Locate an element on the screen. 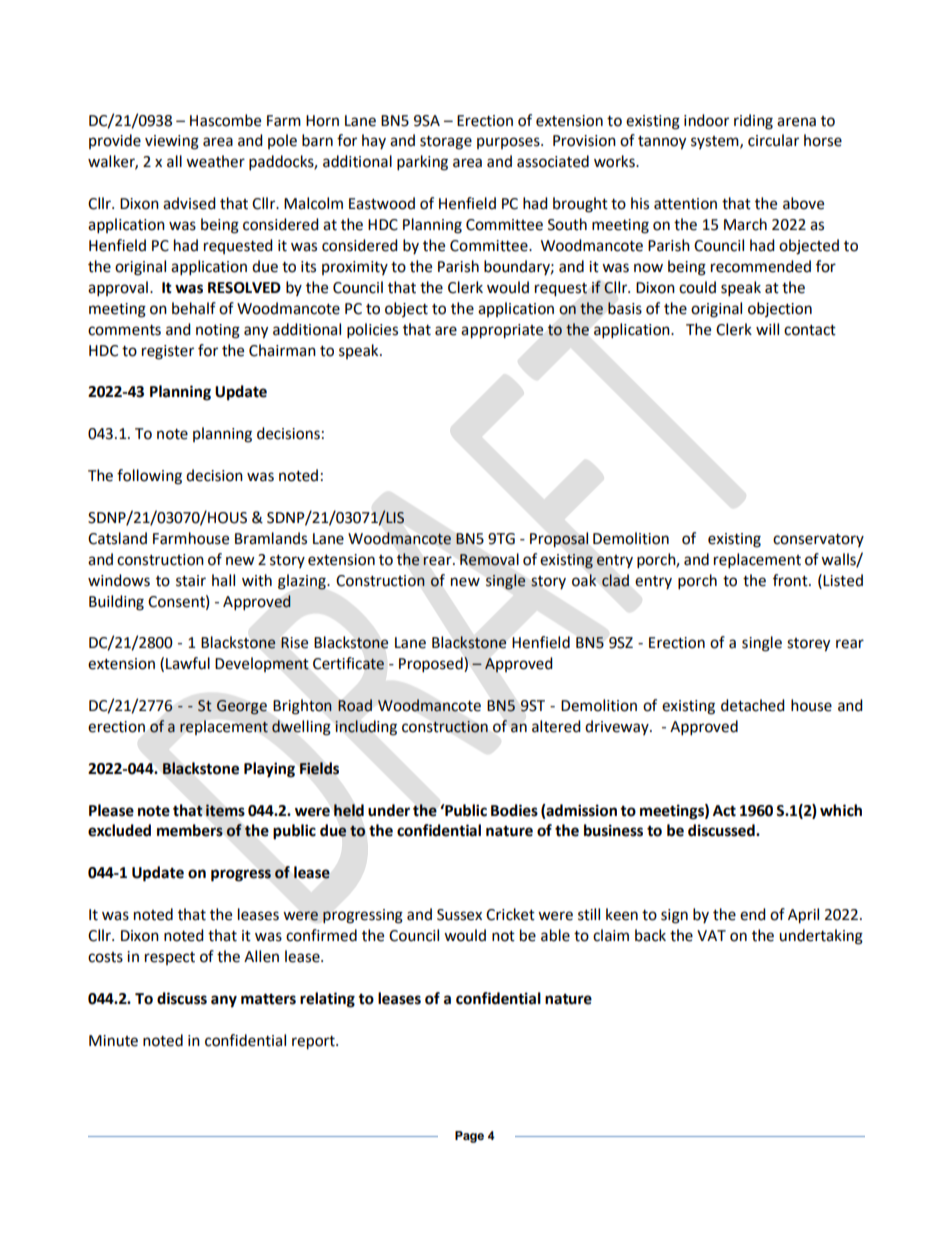 This screenshot has width=952, height=1233. Lawful is located at coordinates (188, 663).
